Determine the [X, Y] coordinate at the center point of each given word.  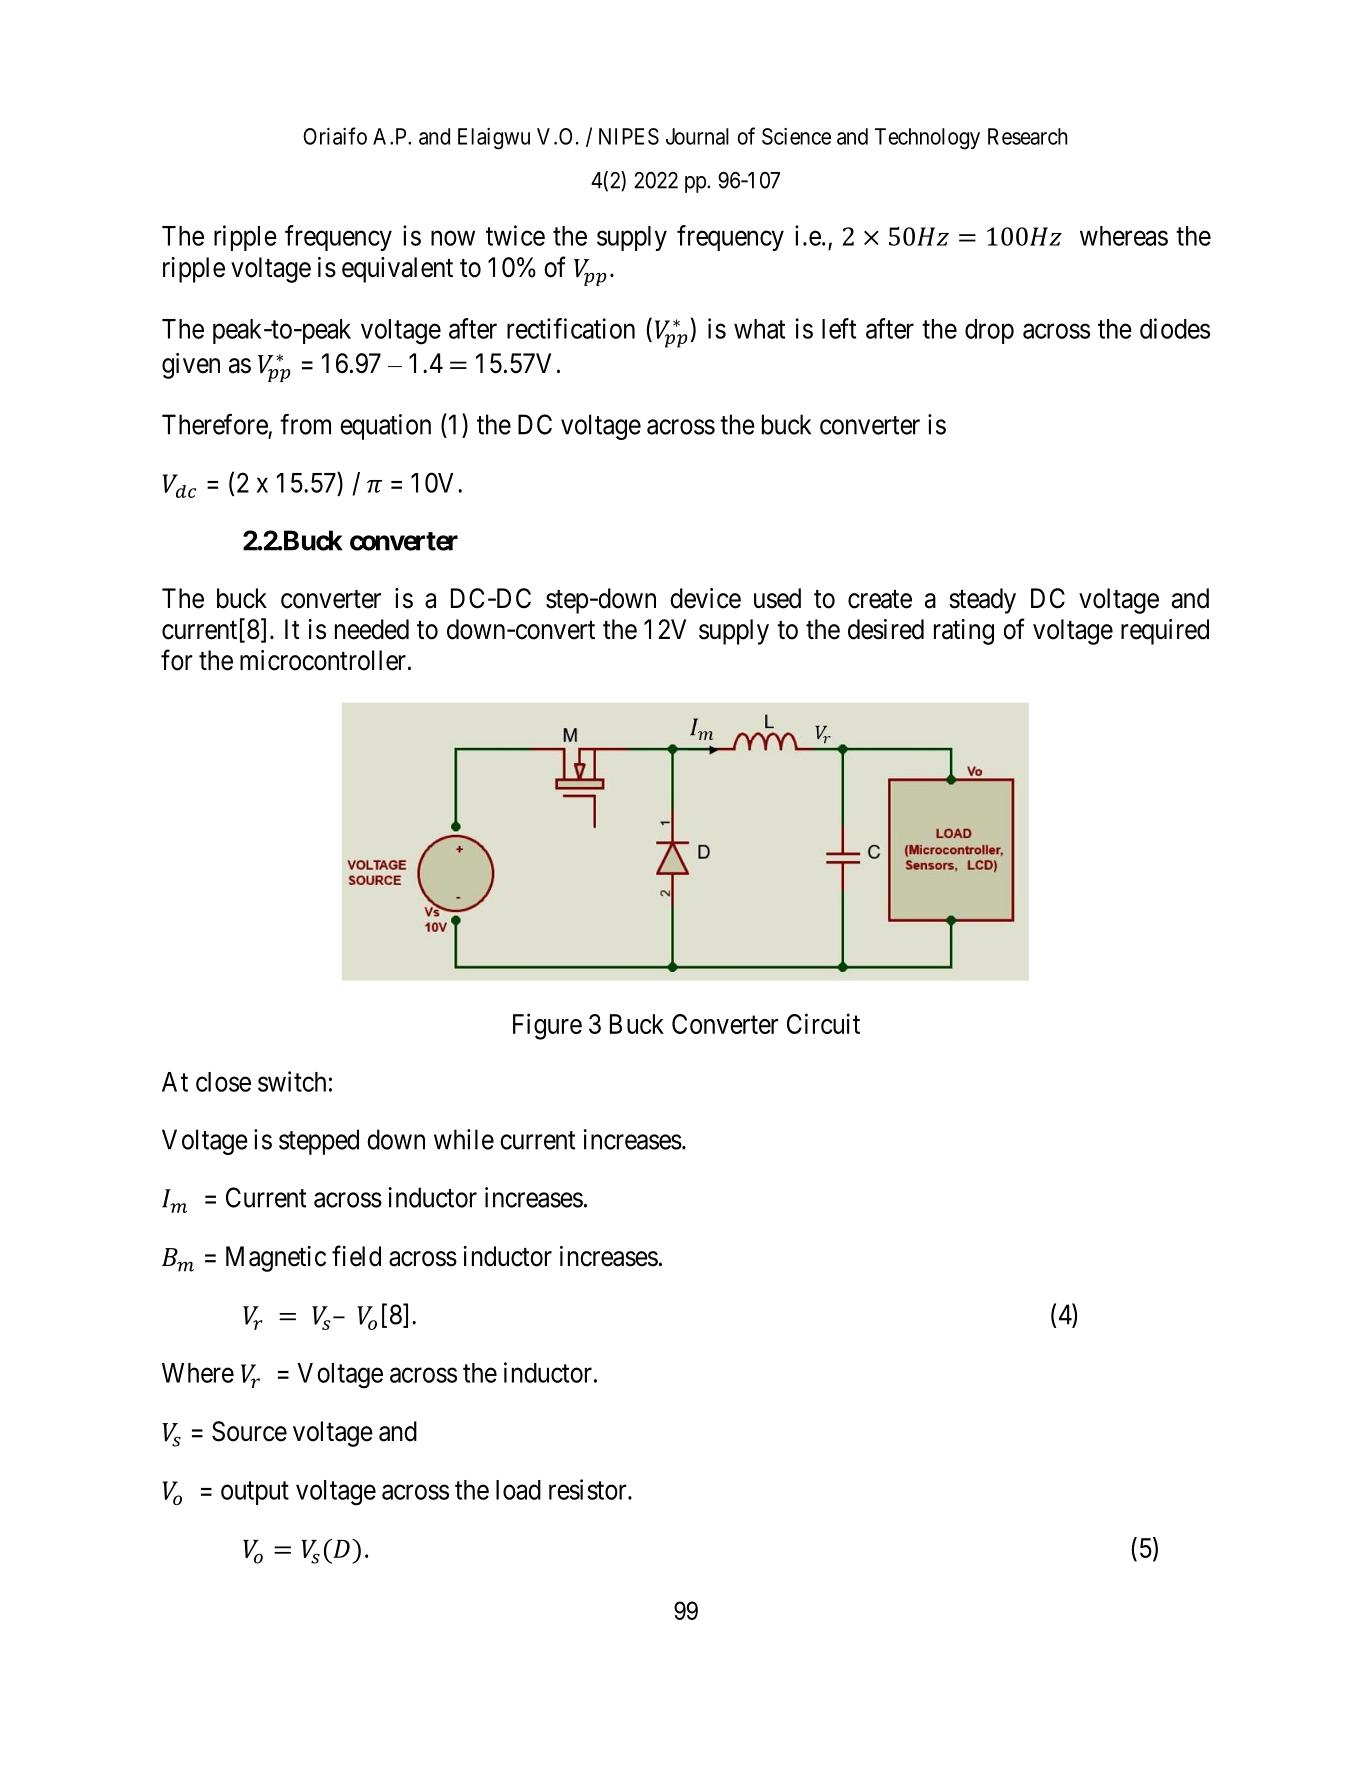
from [305, 424]
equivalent [397, 270]
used [777, 598]
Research [1027, 136]
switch [292, 1081]
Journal [697, 136]
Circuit [823, 1023]
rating [964, 632]
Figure [547, 1026]
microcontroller [324, 660]
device [705, 598]
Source [249, 1431]
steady [982, 601]
